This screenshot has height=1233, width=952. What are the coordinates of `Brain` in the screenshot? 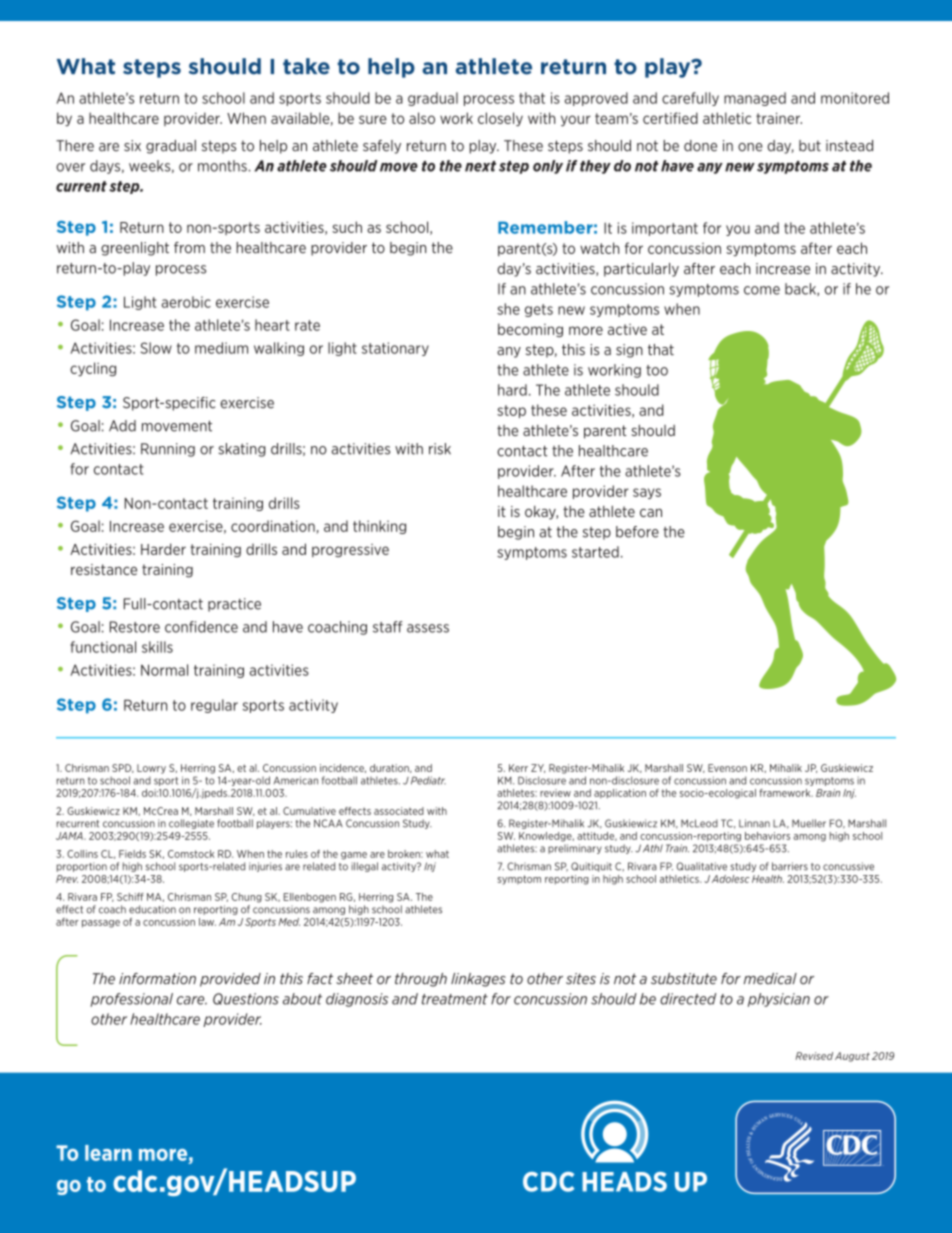 It's located at (828, 793).
